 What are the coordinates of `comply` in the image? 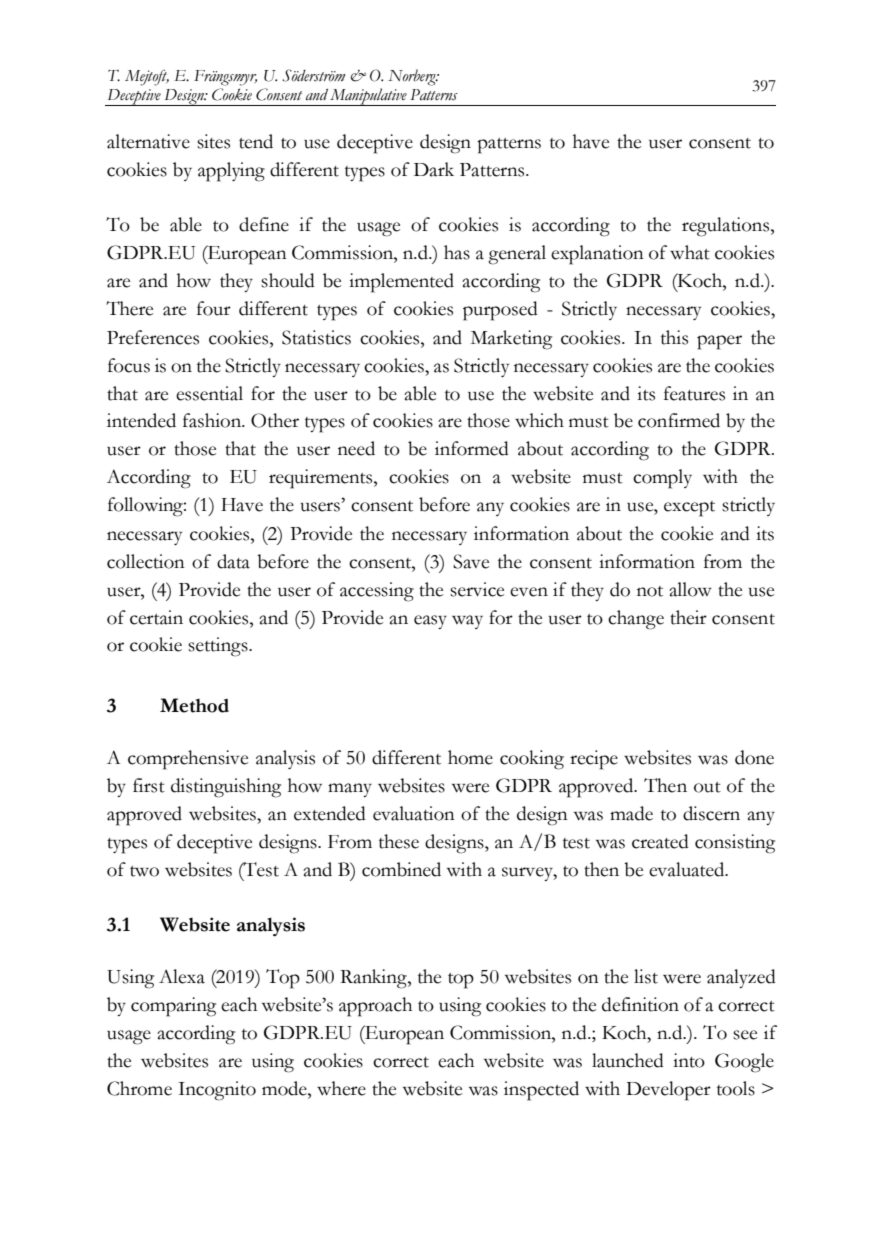 It's located at (662, 479).
